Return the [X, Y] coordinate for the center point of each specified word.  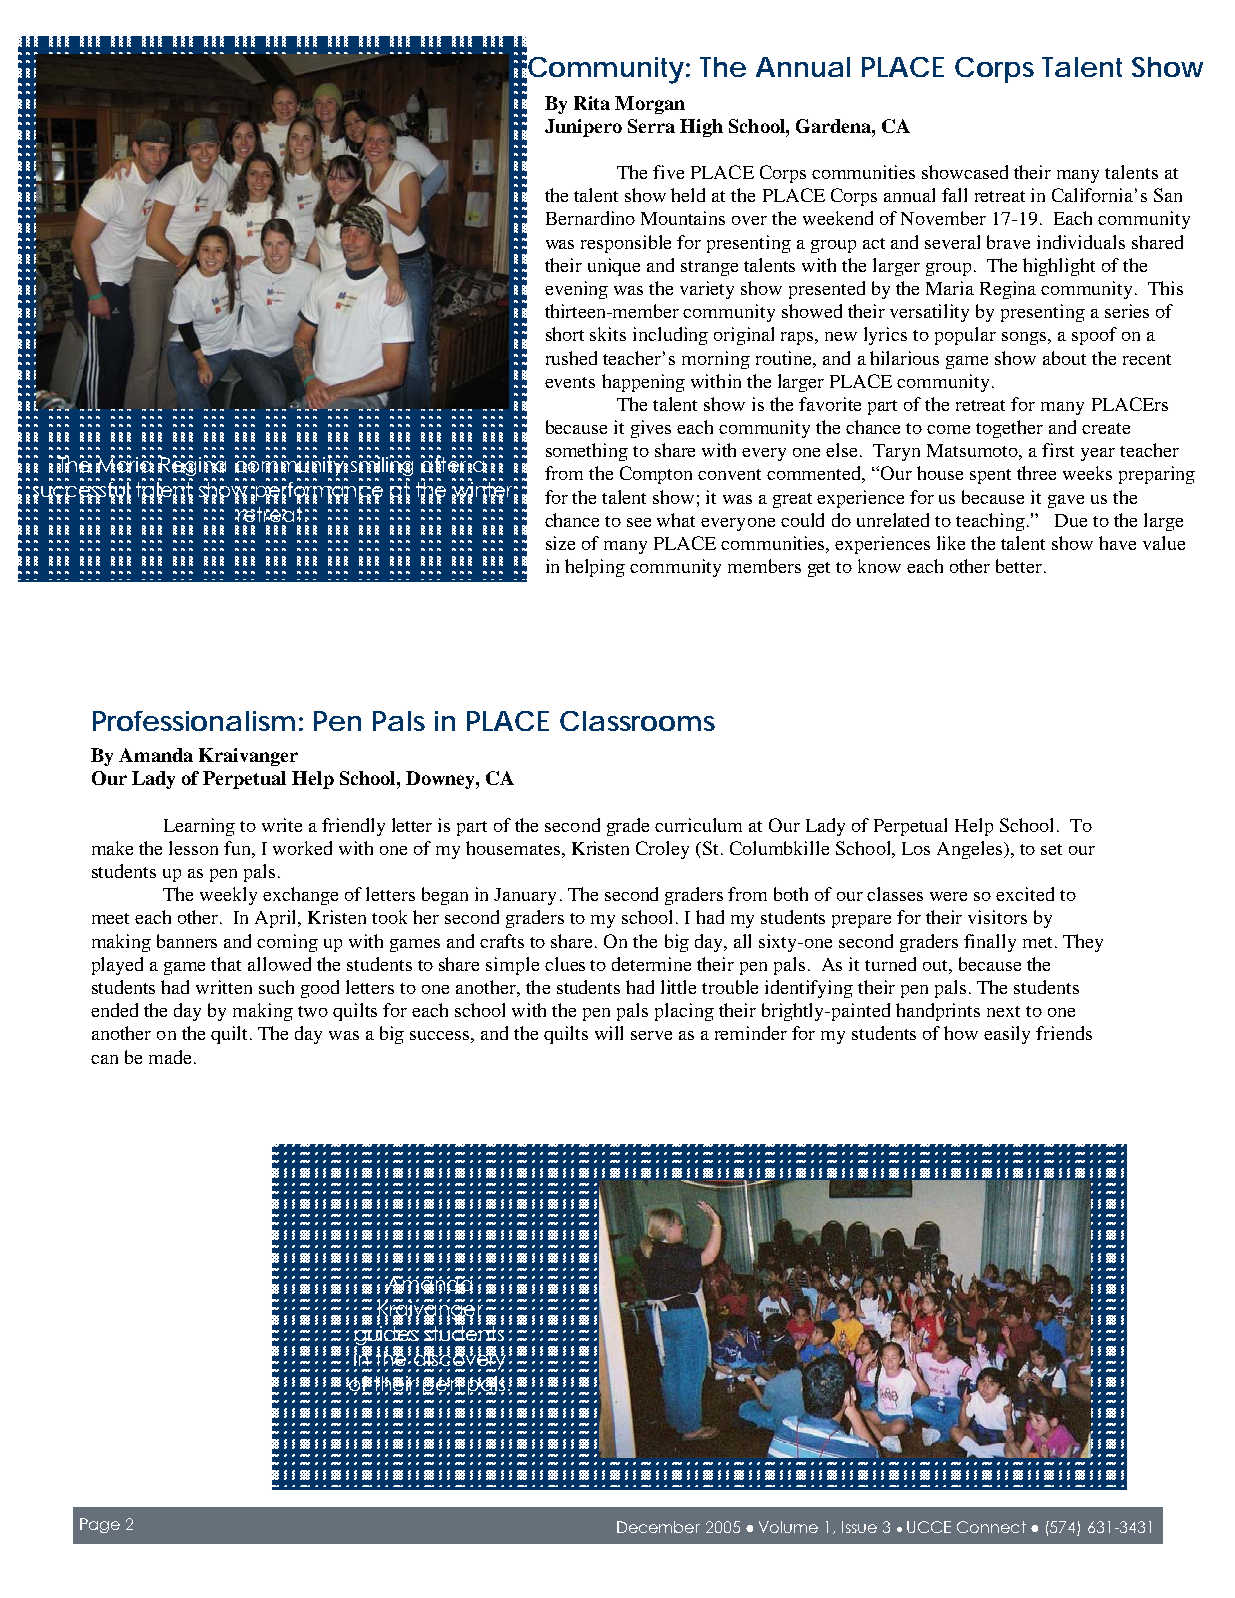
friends [1064, 1033]
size [560, 543]
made [170, 1057]
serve [651, 1035]
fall [954, 195]
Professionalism [194, 721]
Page [100, 1525]
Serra [651, 126]
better [1019, 566]
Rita [592, 103]
